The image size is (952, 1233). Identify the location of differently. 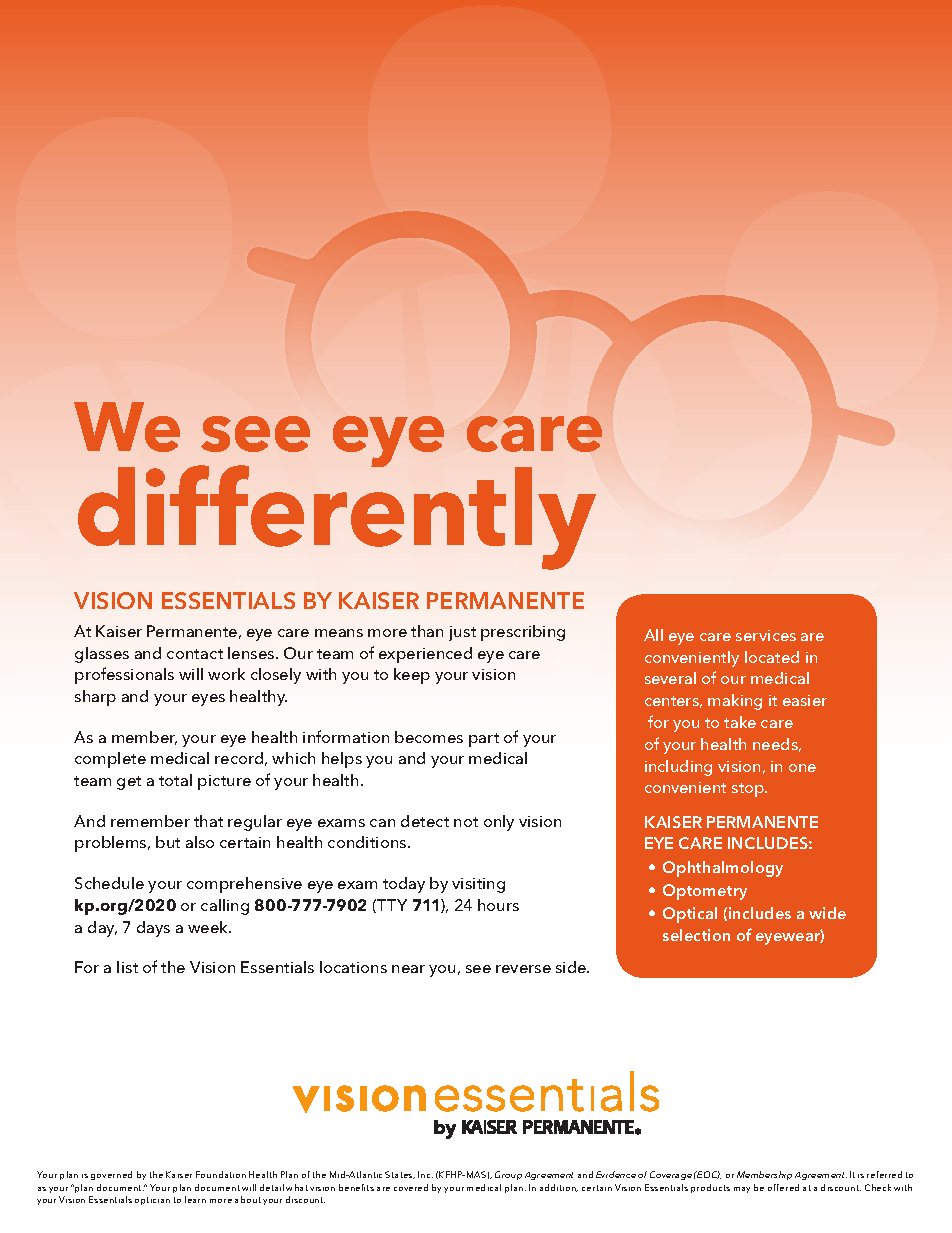
(337, 516).
